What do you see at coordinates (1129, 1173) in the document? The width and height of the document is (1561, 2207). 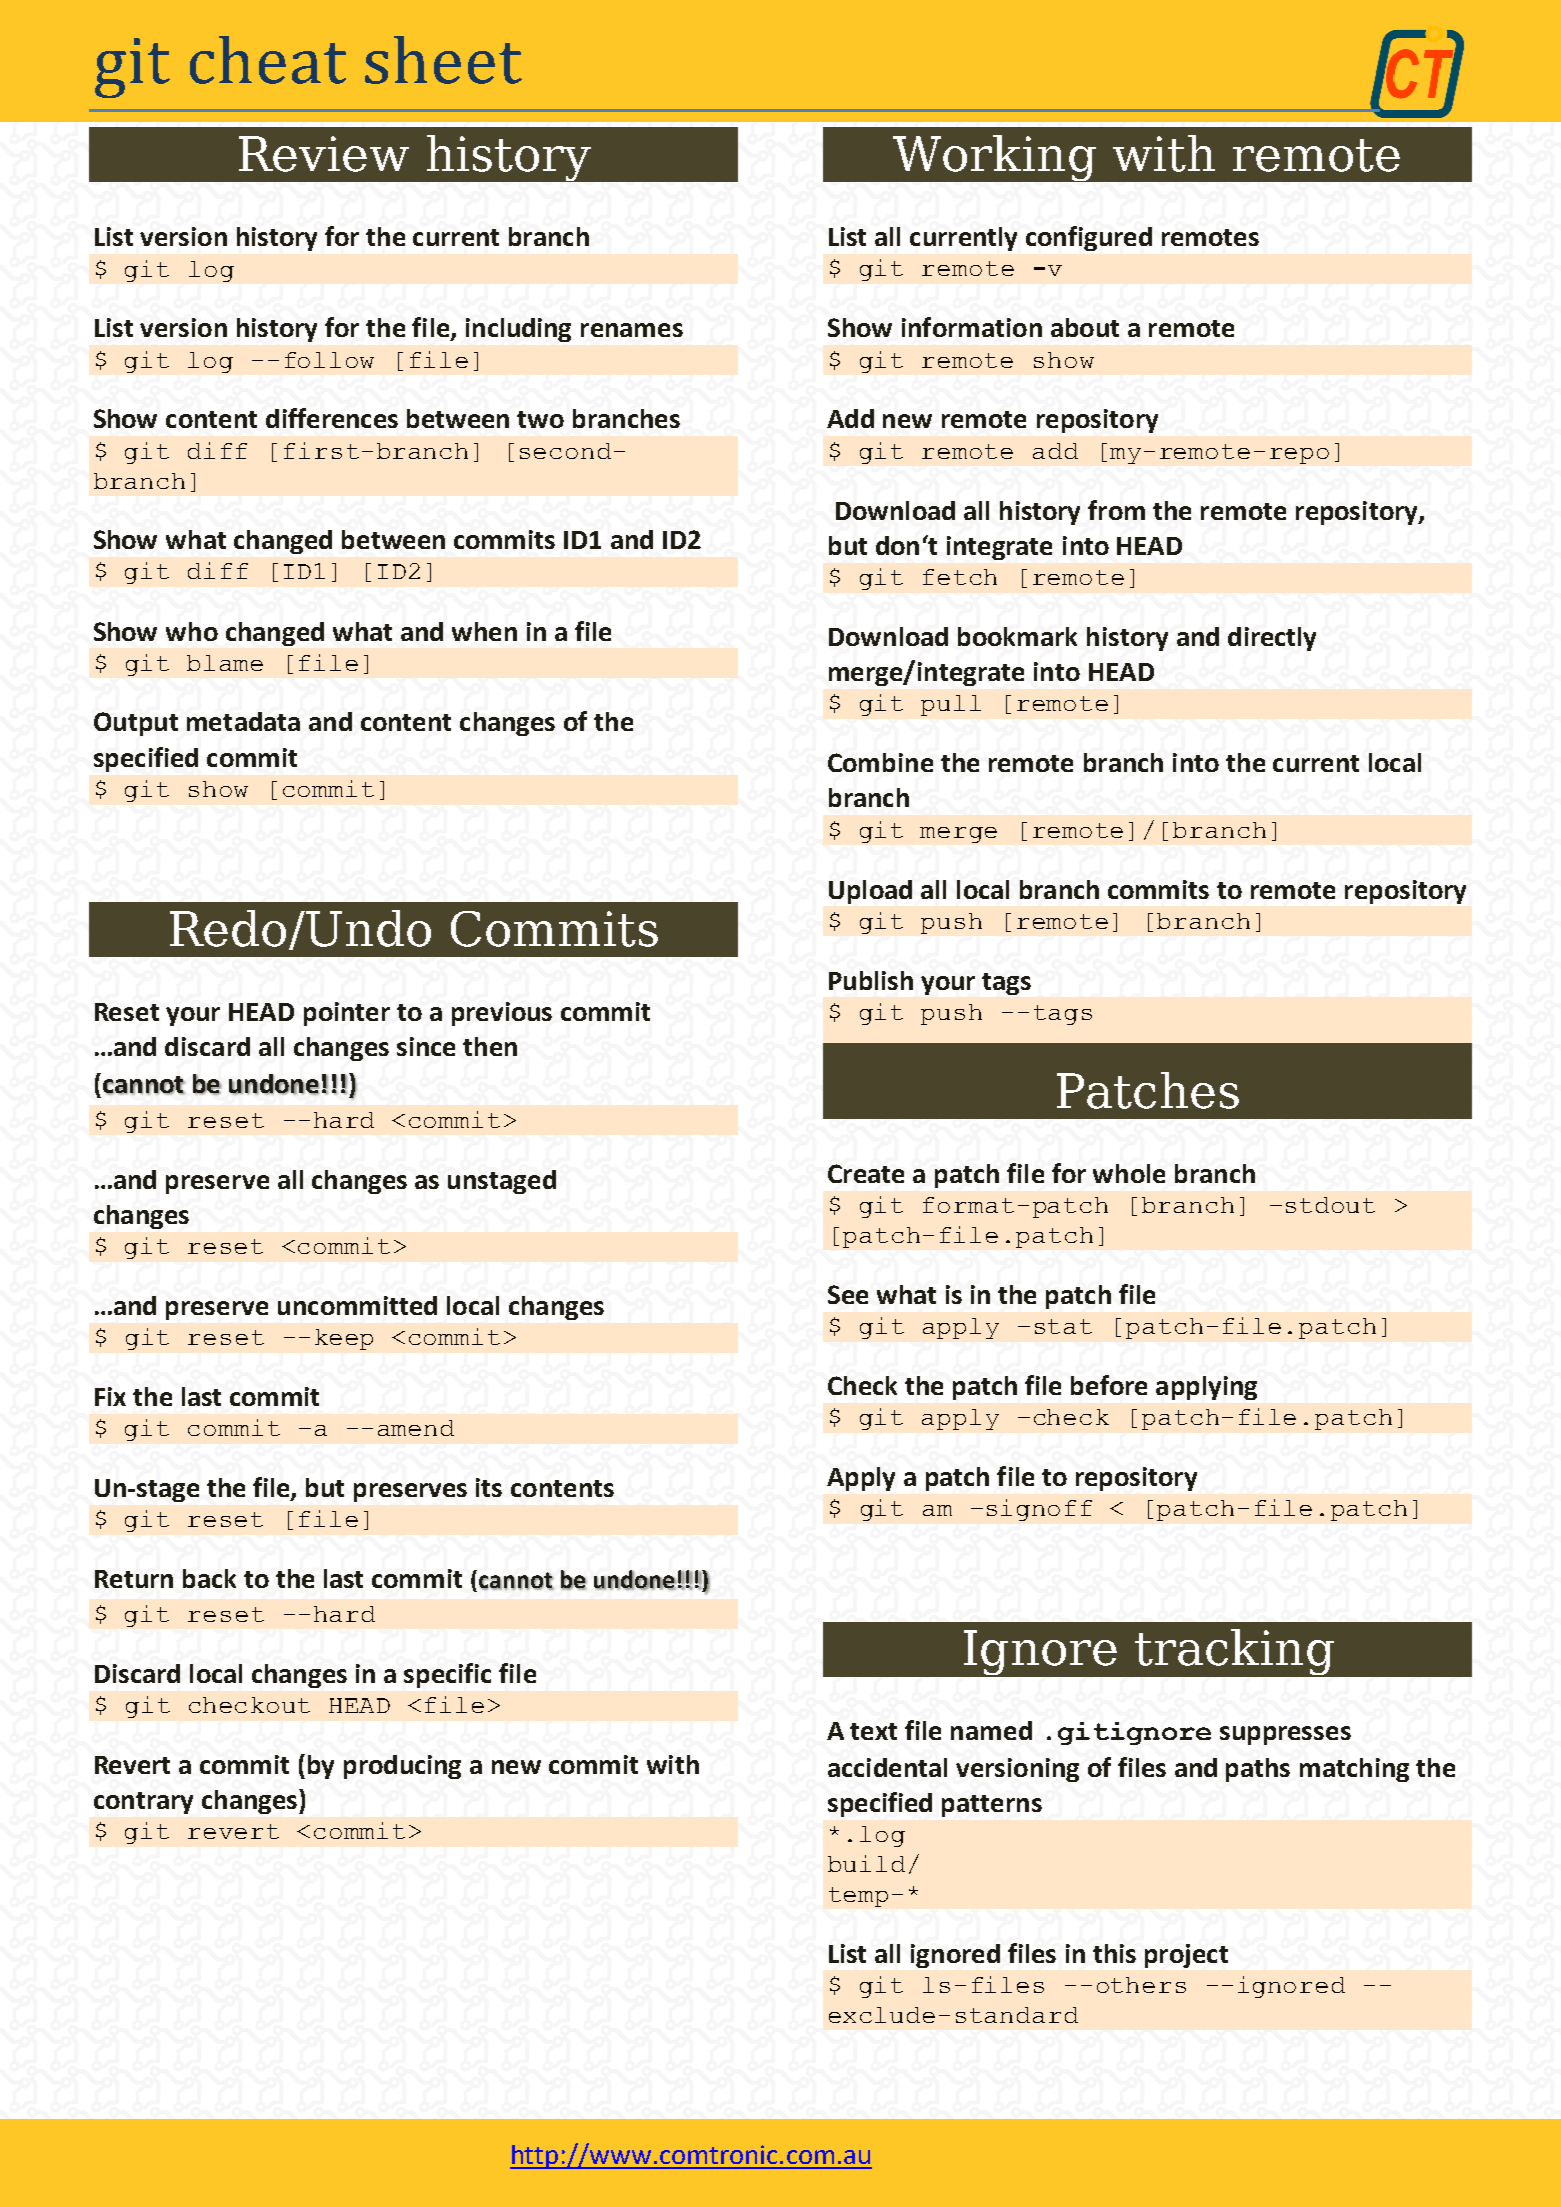 I see `whole` at bounding box center [1129, 1173].
